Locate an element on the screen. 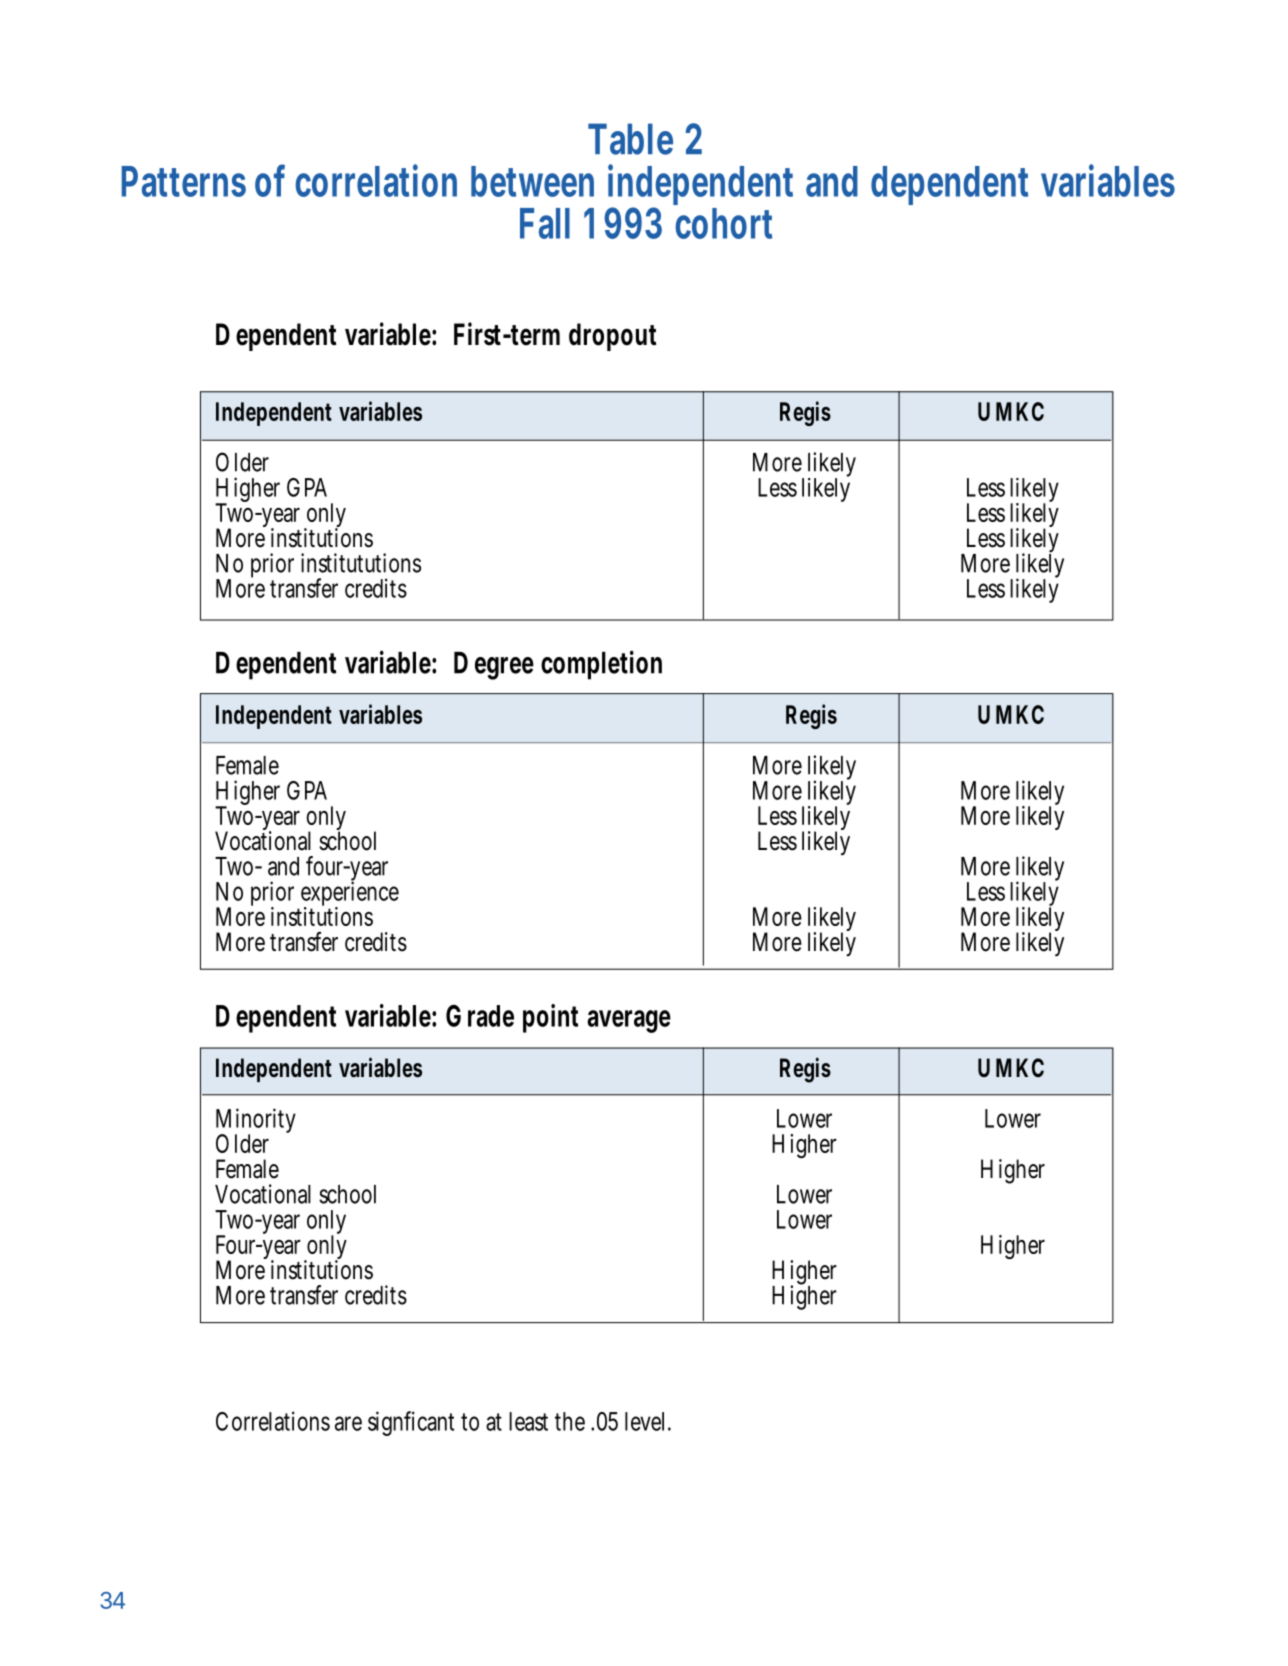  Minority is located at coordinates (256, 1122).
